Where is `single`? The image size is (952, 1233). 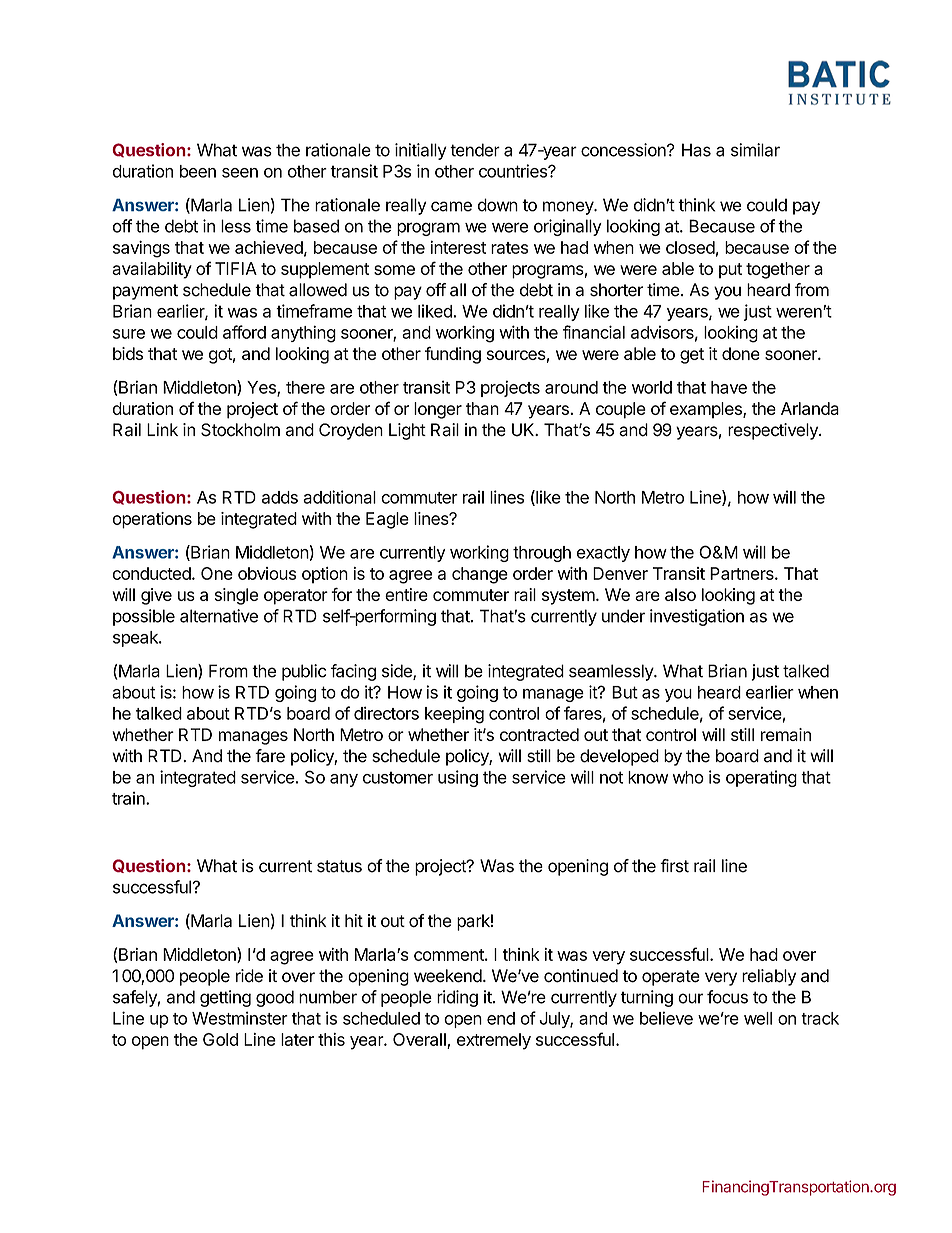
single is located at coordinates (236, 596).
